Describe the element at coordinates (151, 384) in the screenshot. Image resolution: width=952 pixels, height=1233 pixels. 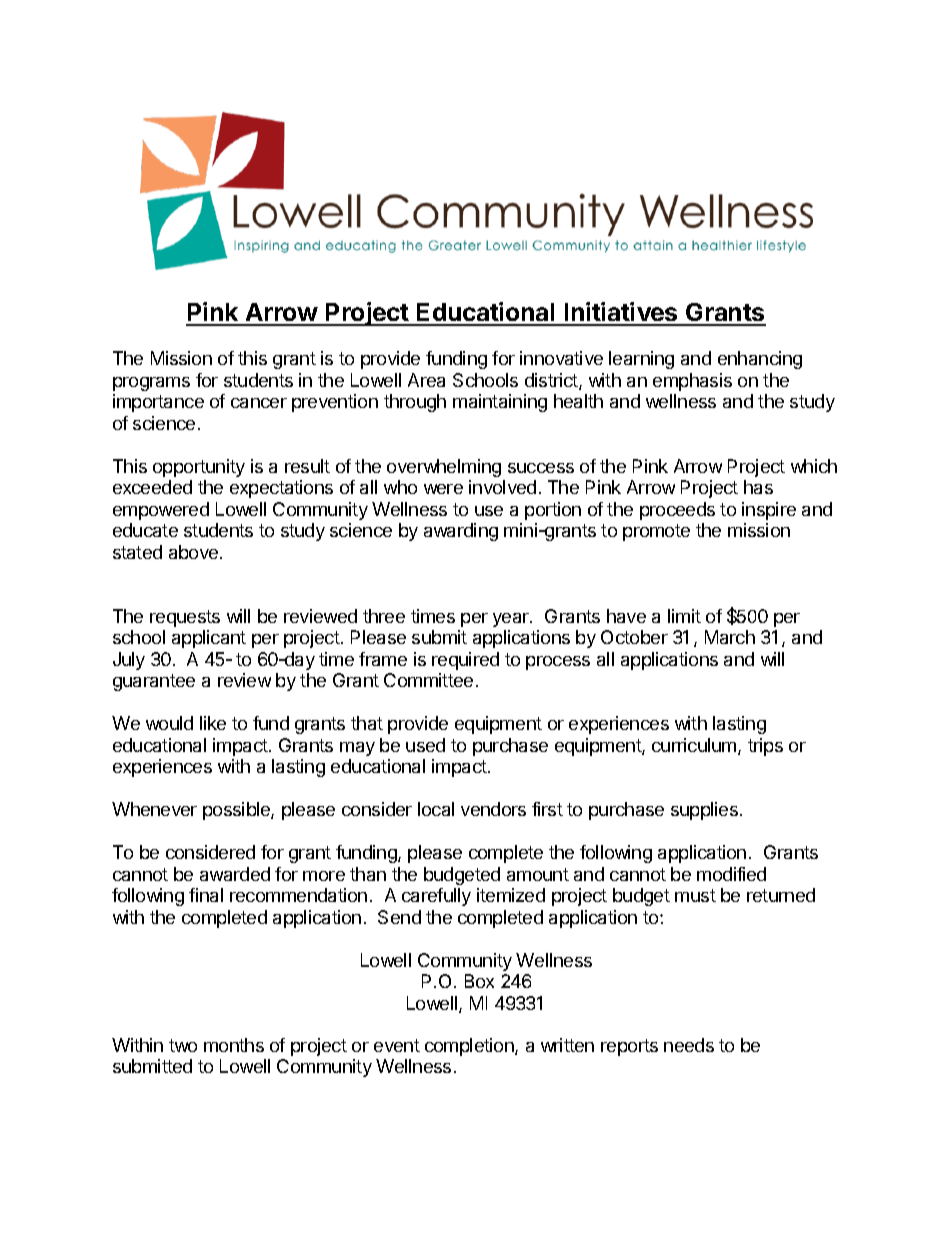
I see `programs` at that location.
